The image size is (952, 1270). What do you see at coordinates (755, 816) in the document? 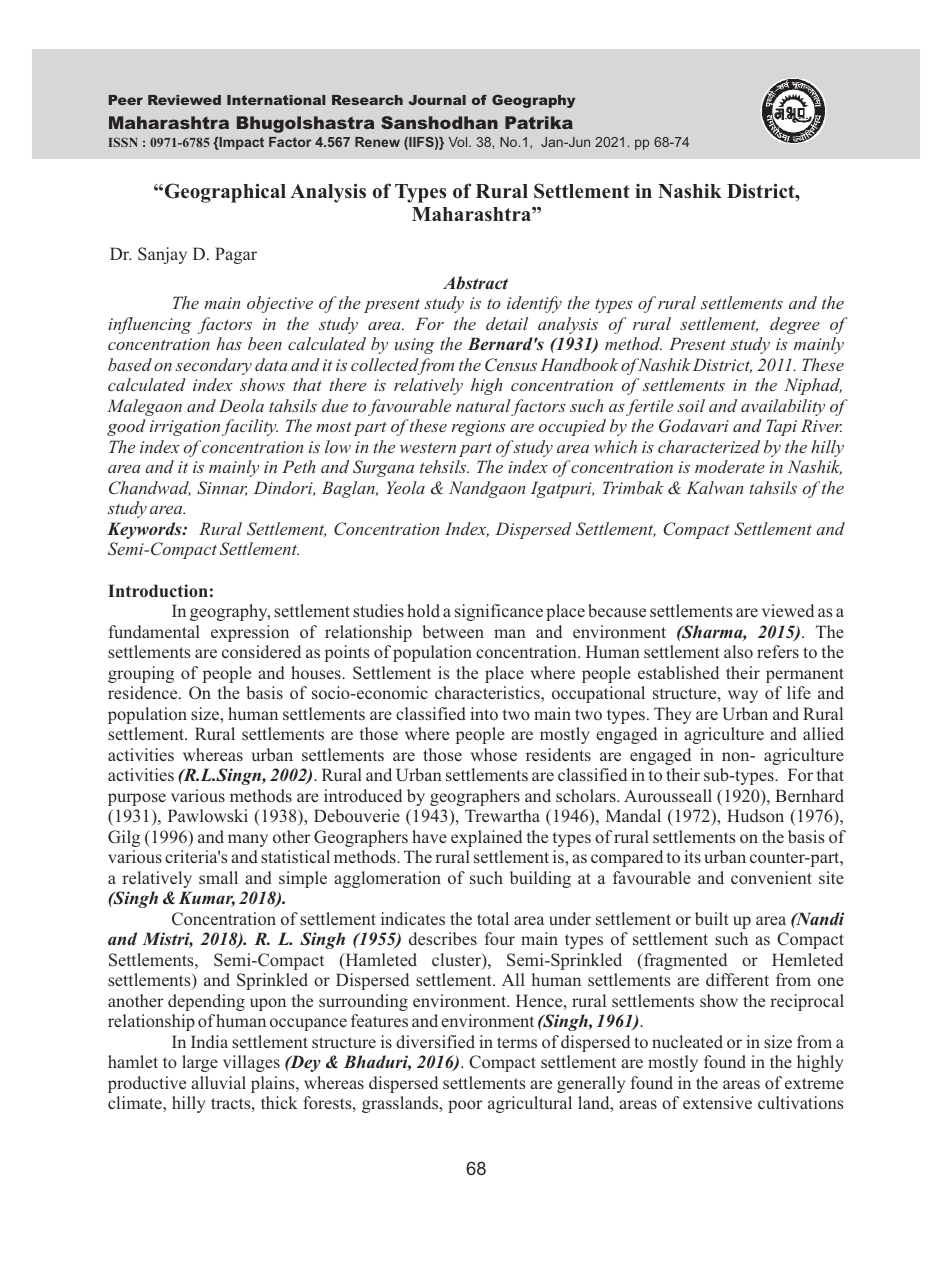
I see `Hudson` at bounding box center [755, 816].
